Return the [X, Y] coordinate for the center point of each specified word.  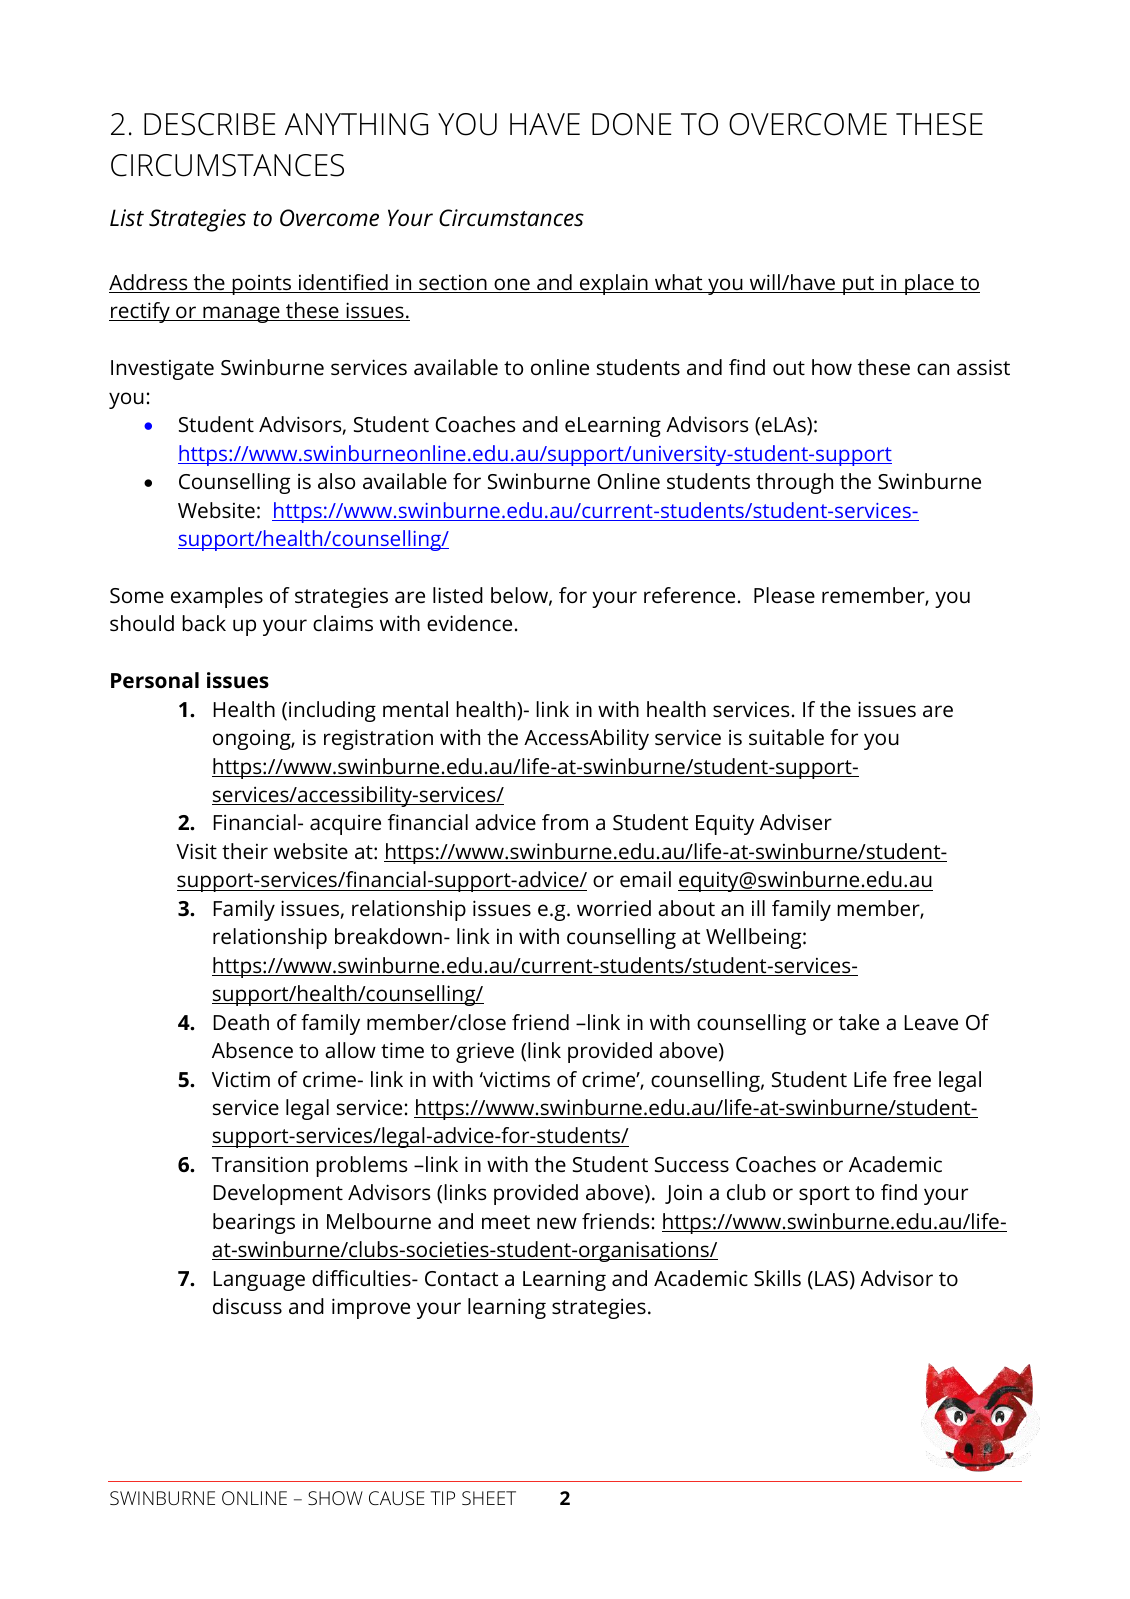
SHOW [335, 1498]
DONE [631, 124]
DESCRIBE [209, 124]
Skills [777, 1278]
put [859, 285]
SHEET [489, 1498]
